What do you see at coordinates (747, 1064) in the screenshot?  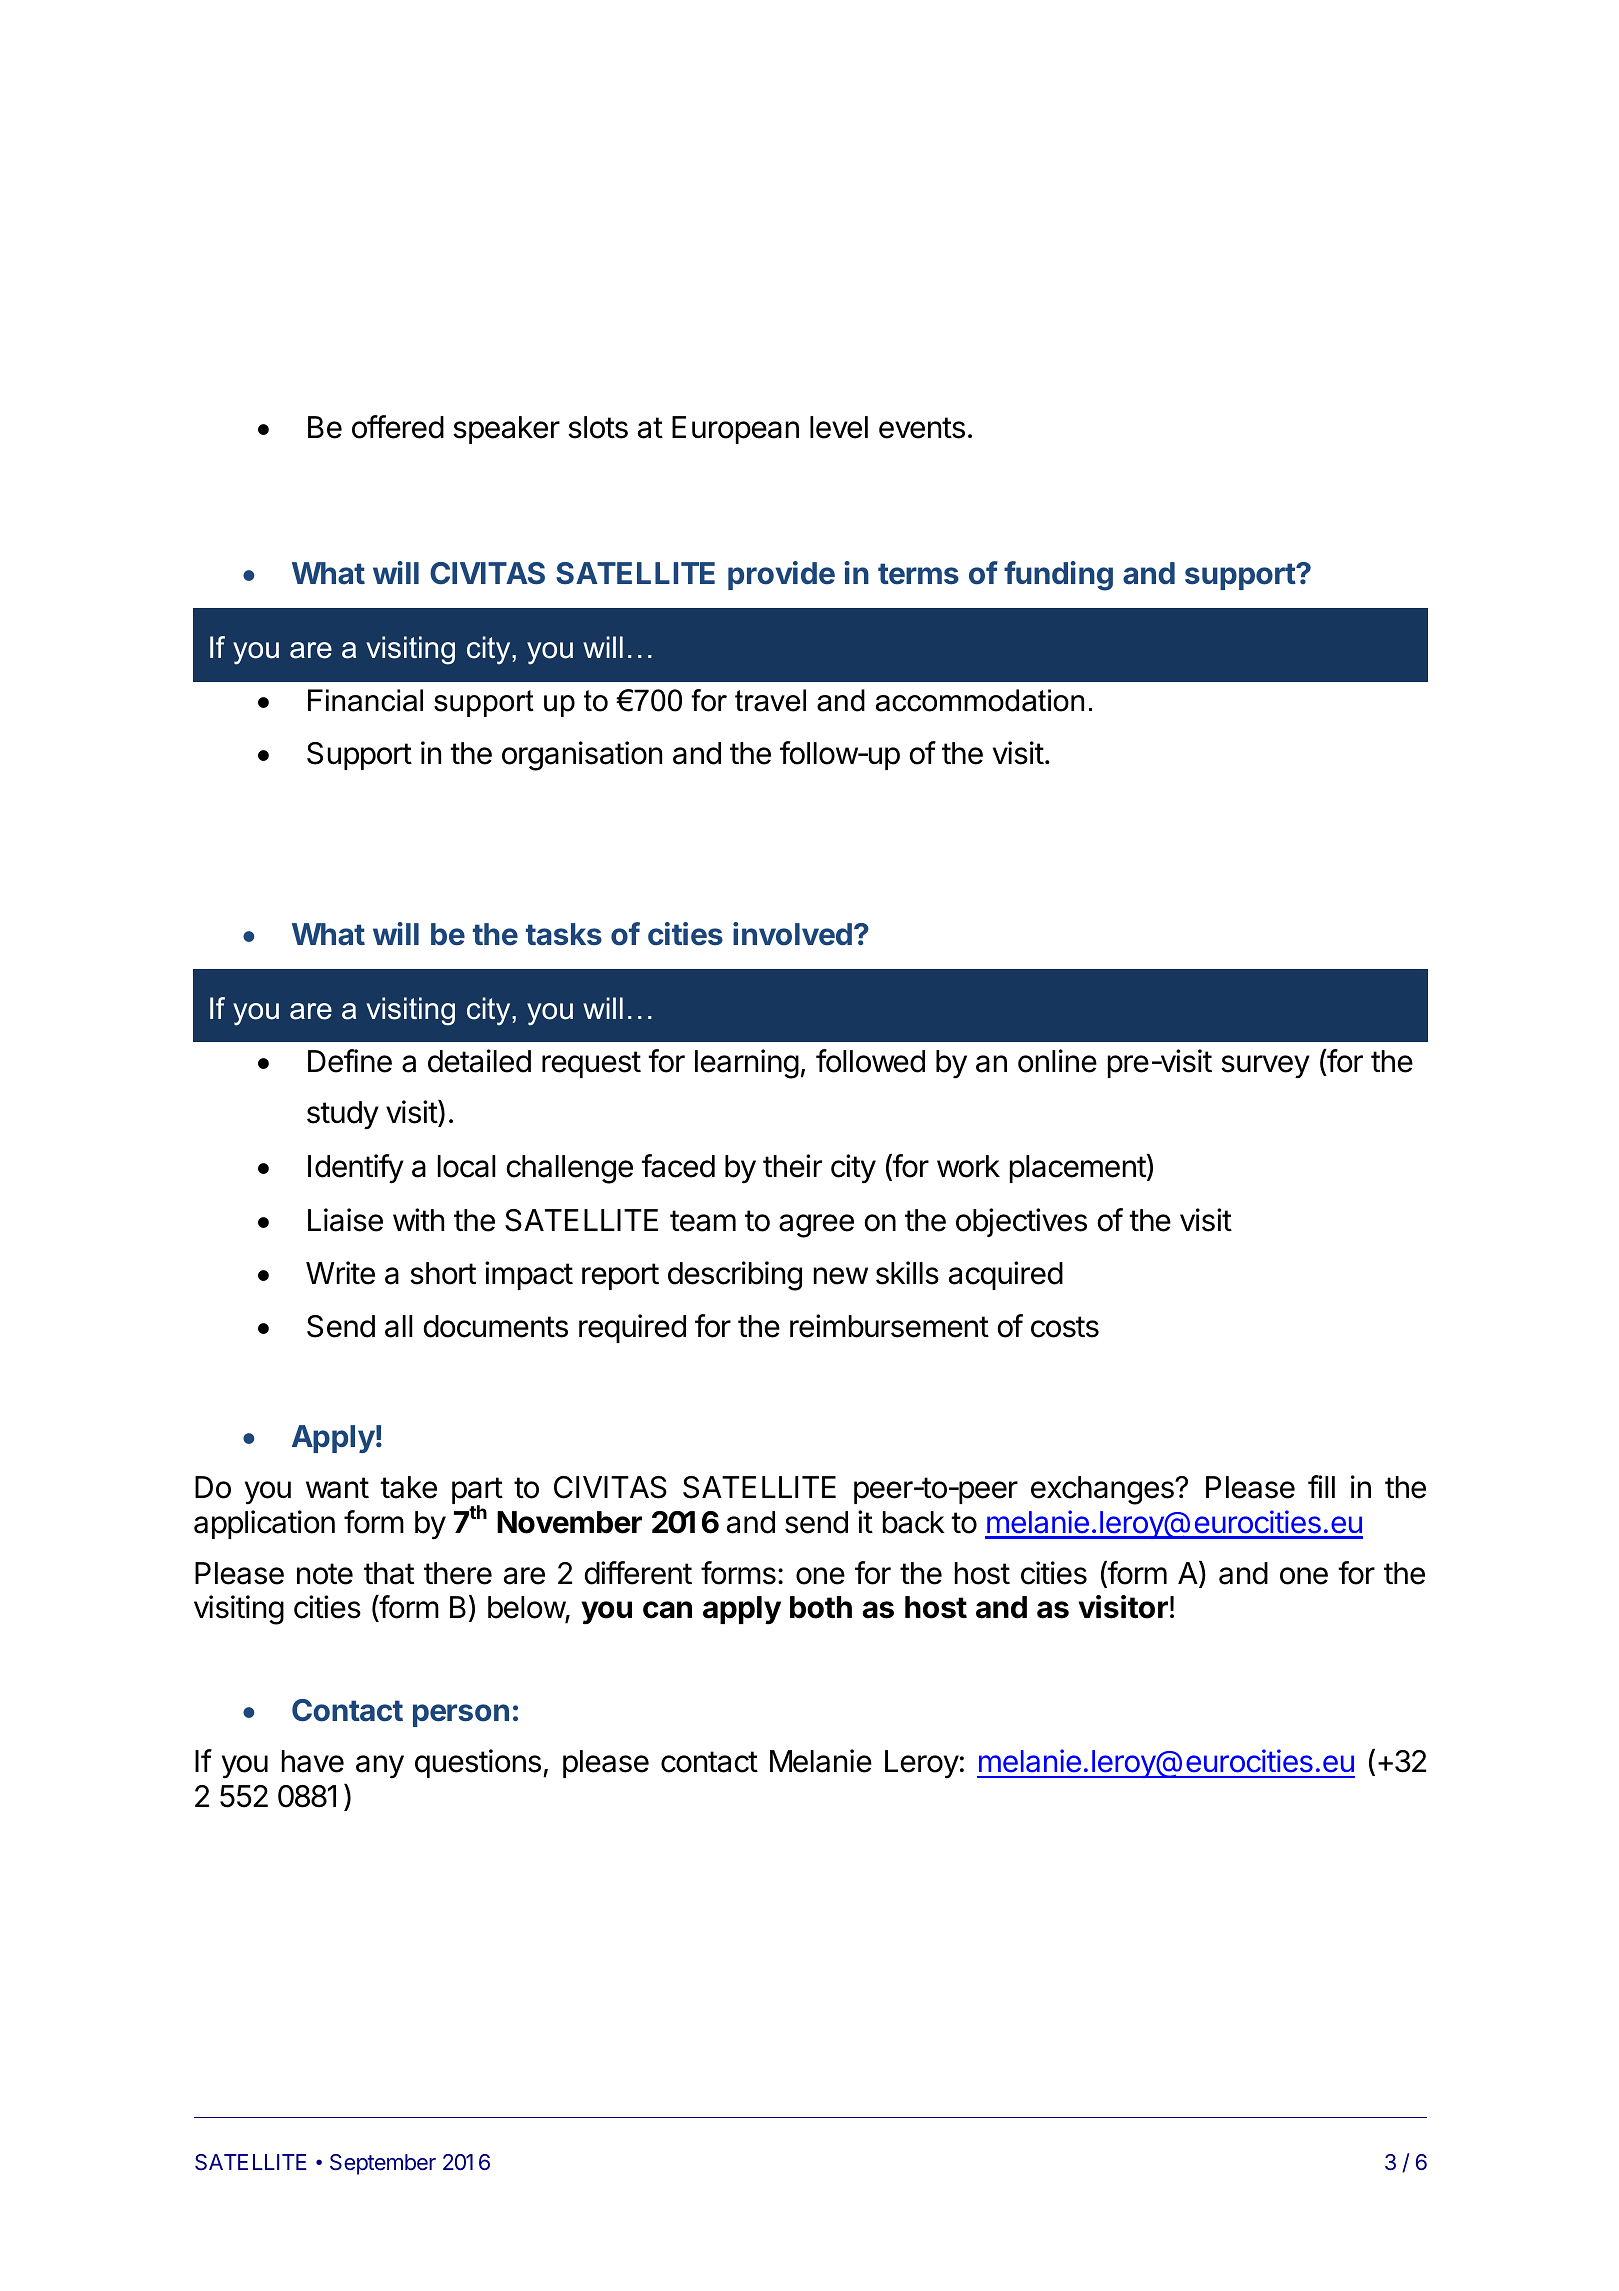 I see `learning` at bounding box center [747, 1064].
